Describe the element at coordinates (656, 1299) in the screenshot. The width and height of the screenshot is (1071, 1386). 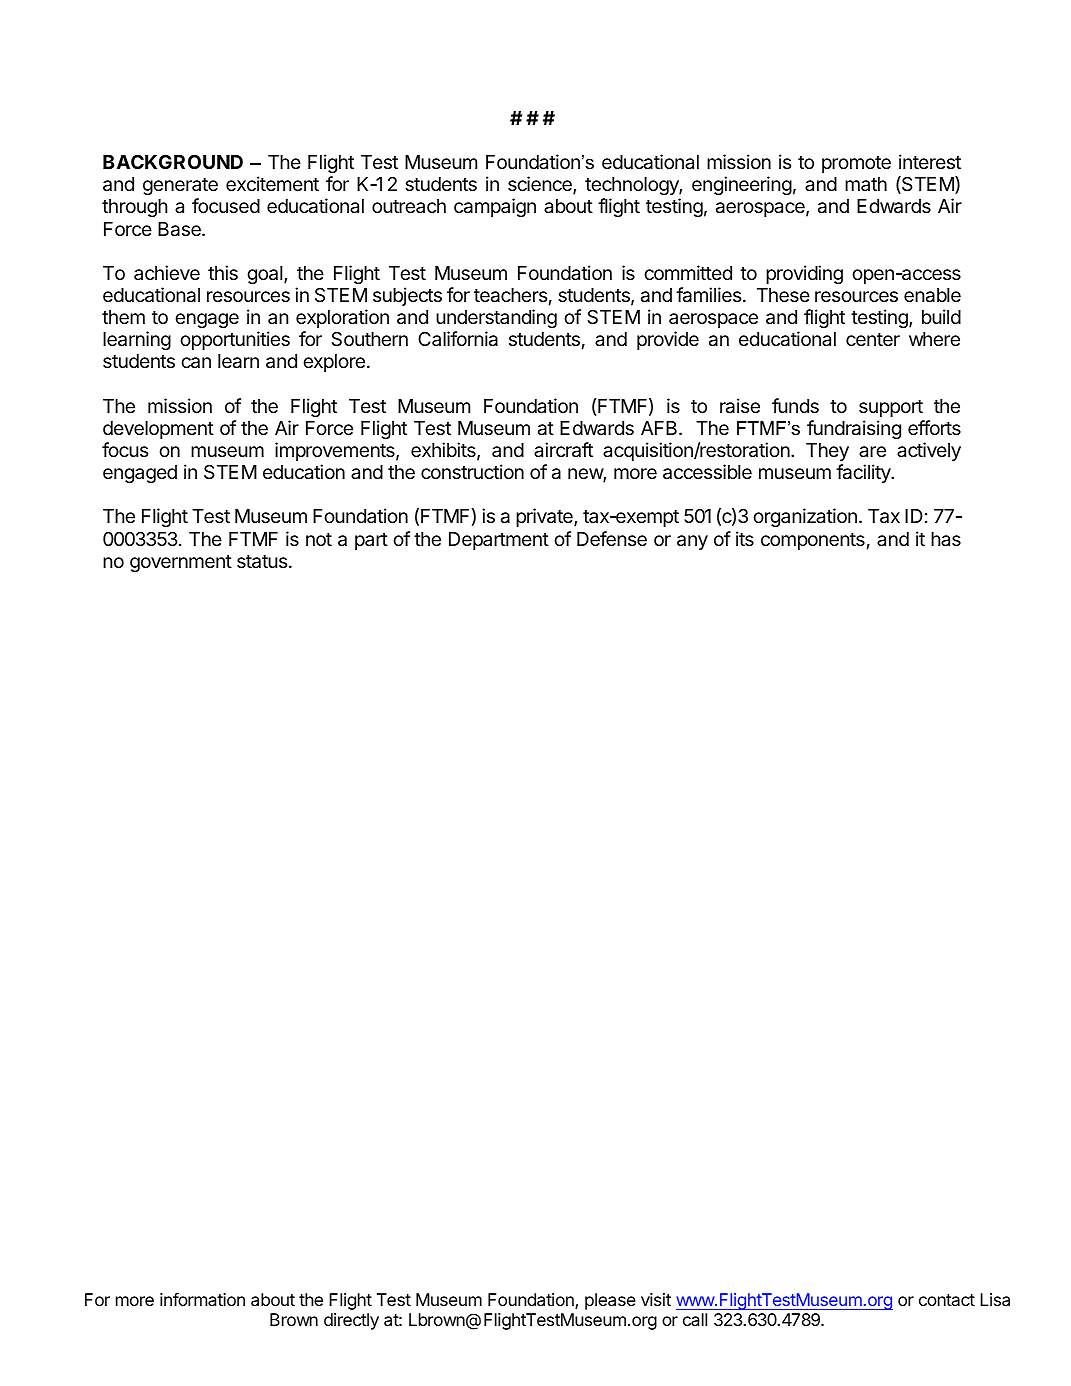
I see `visit` at that location.
